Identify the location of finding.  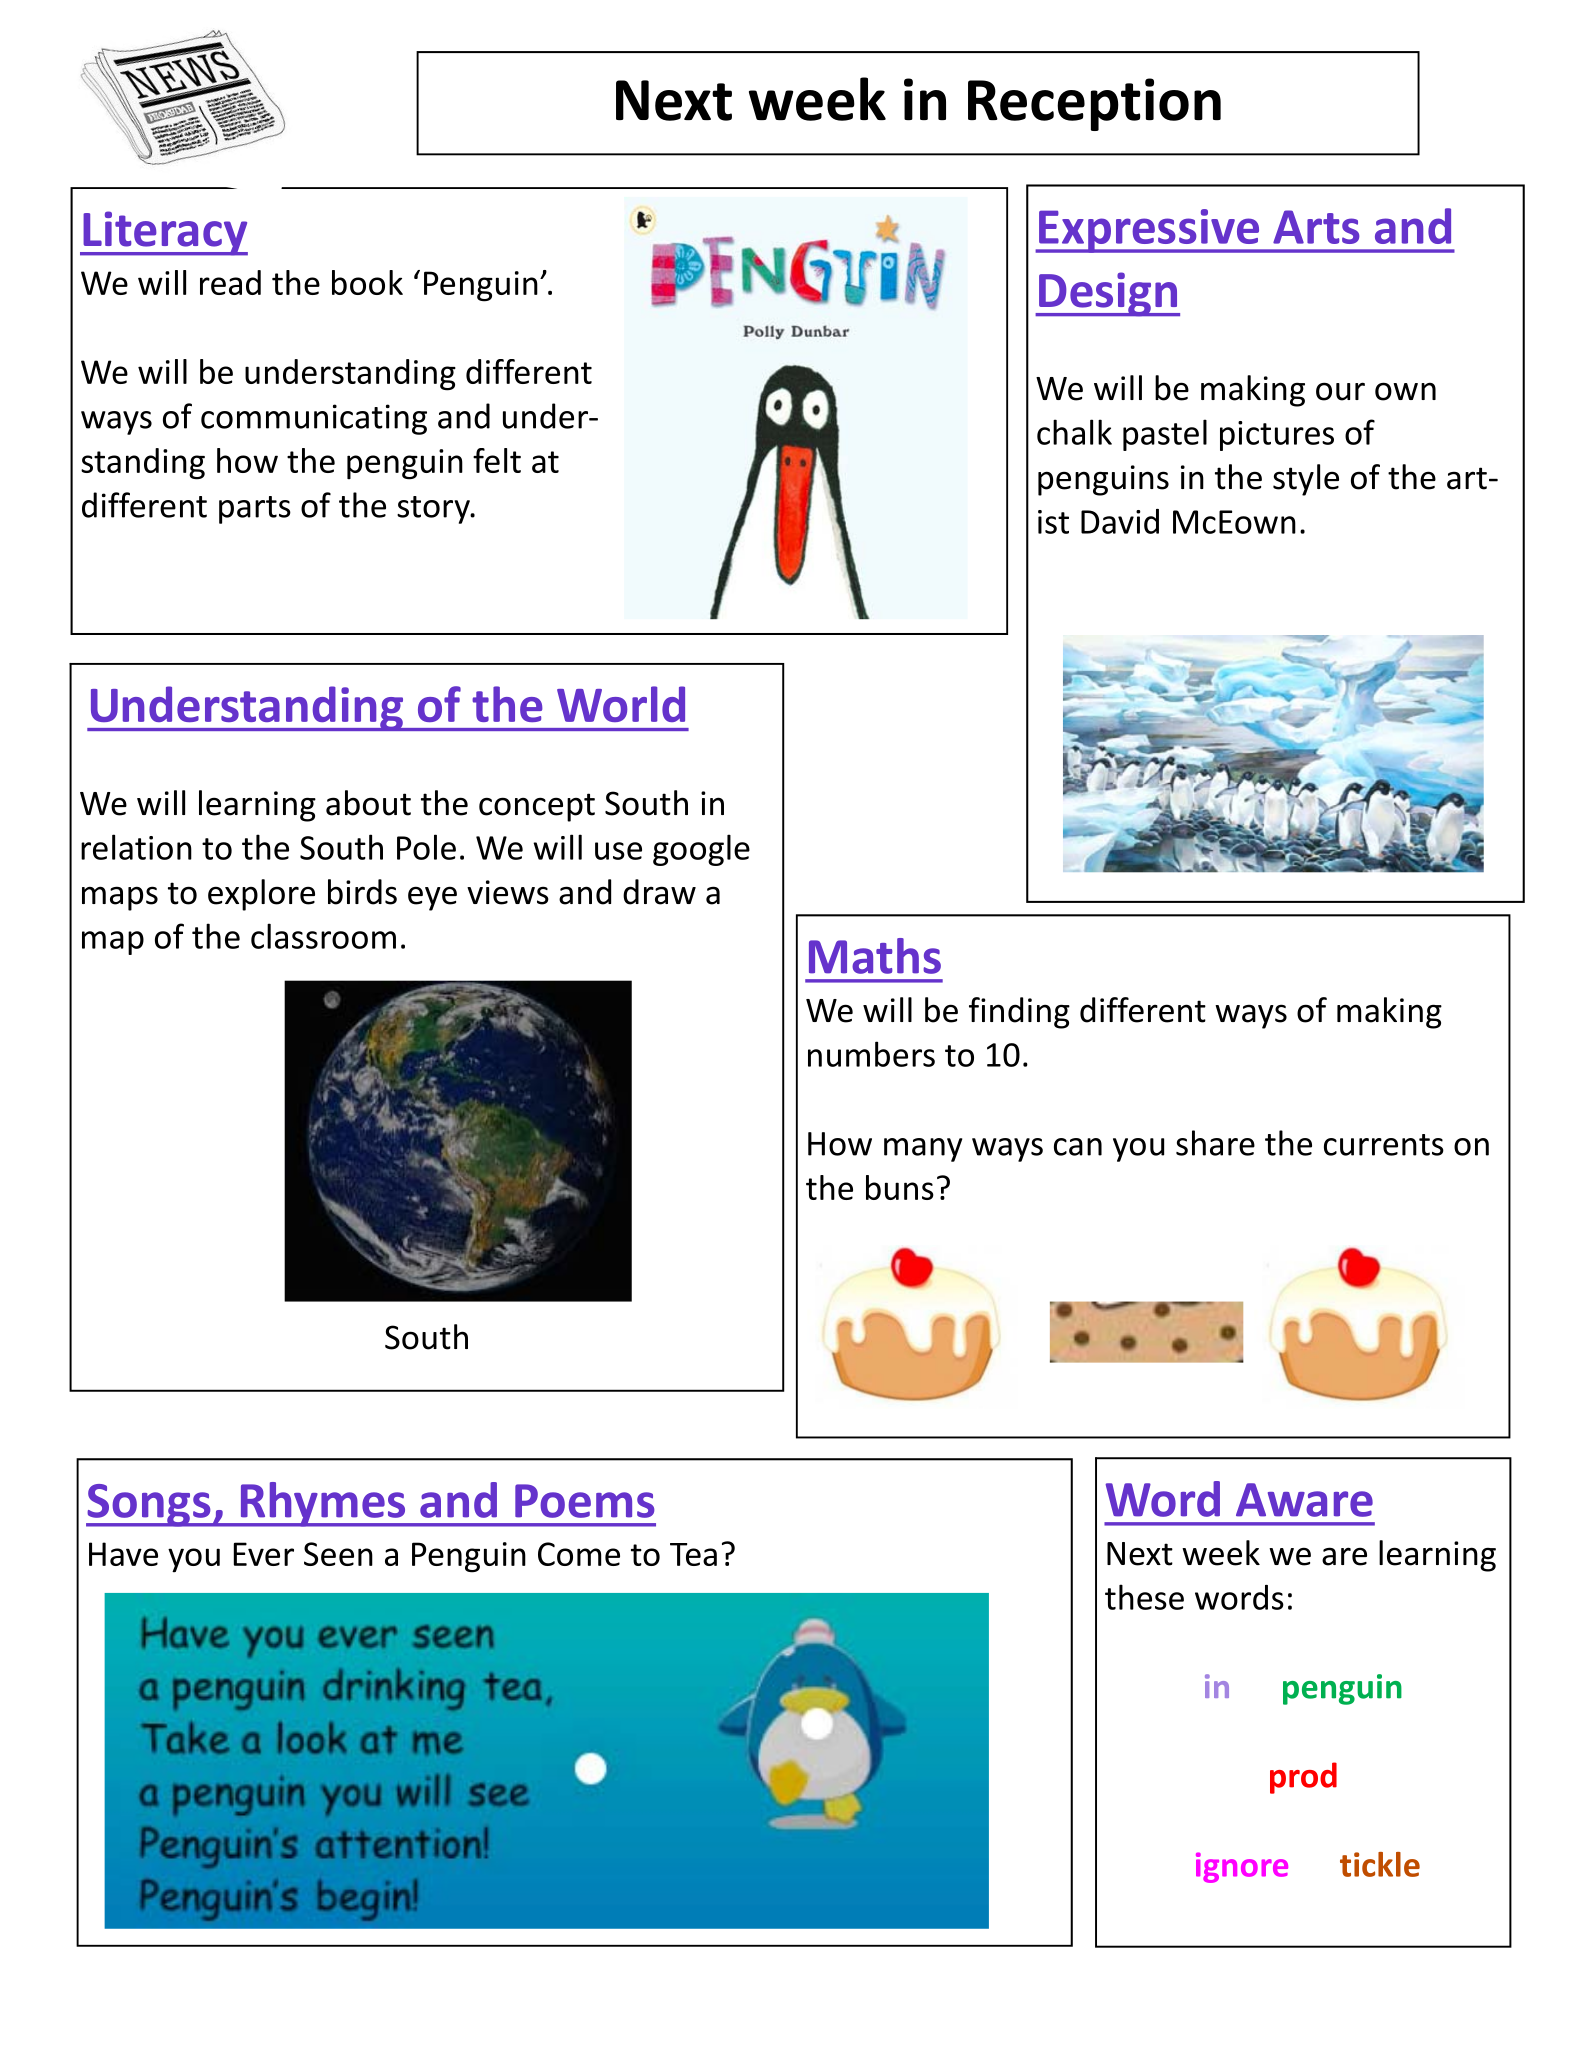
(1019, 1013).
